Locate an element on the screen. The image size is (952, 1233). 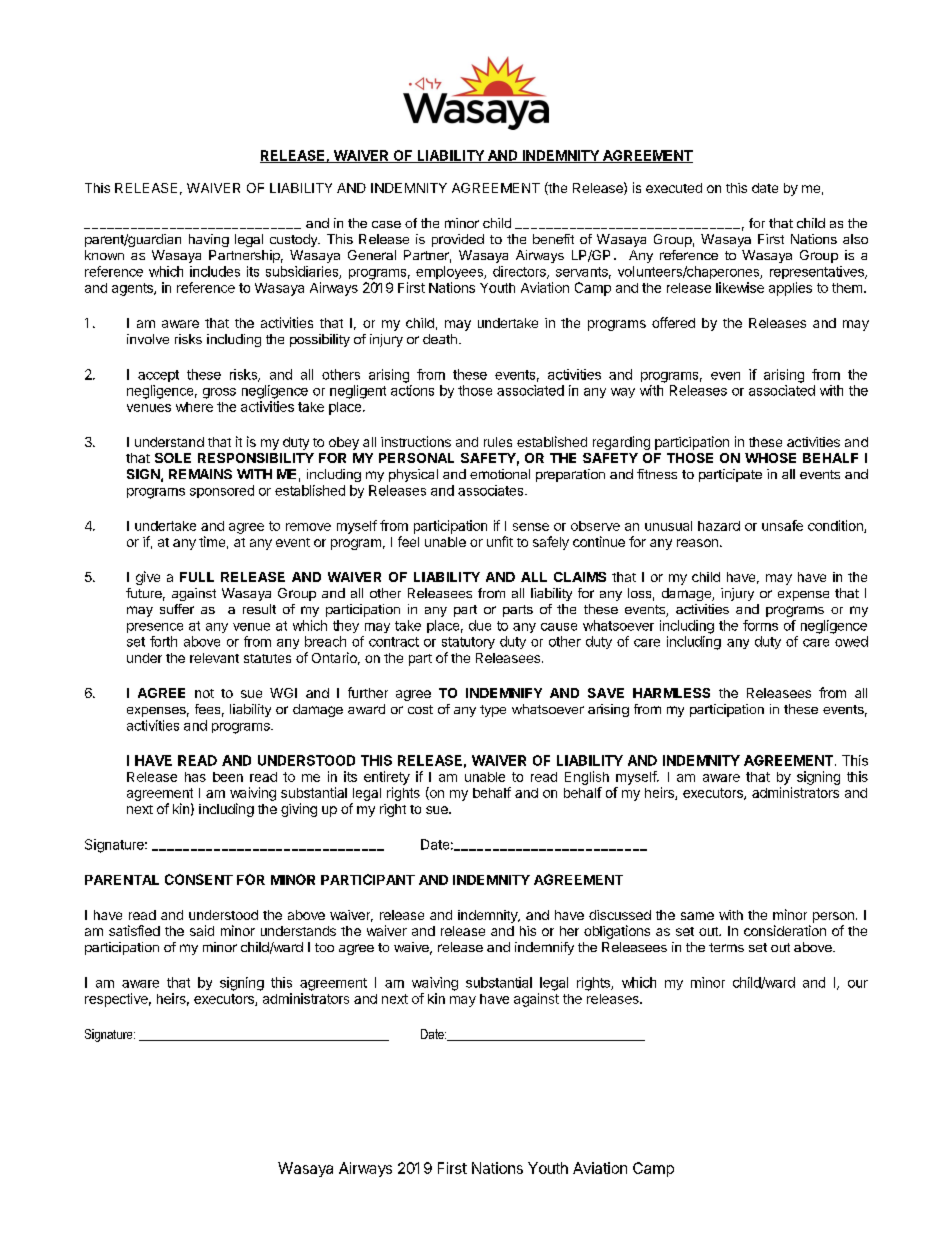
provided is located at coordinates (458, 240).
